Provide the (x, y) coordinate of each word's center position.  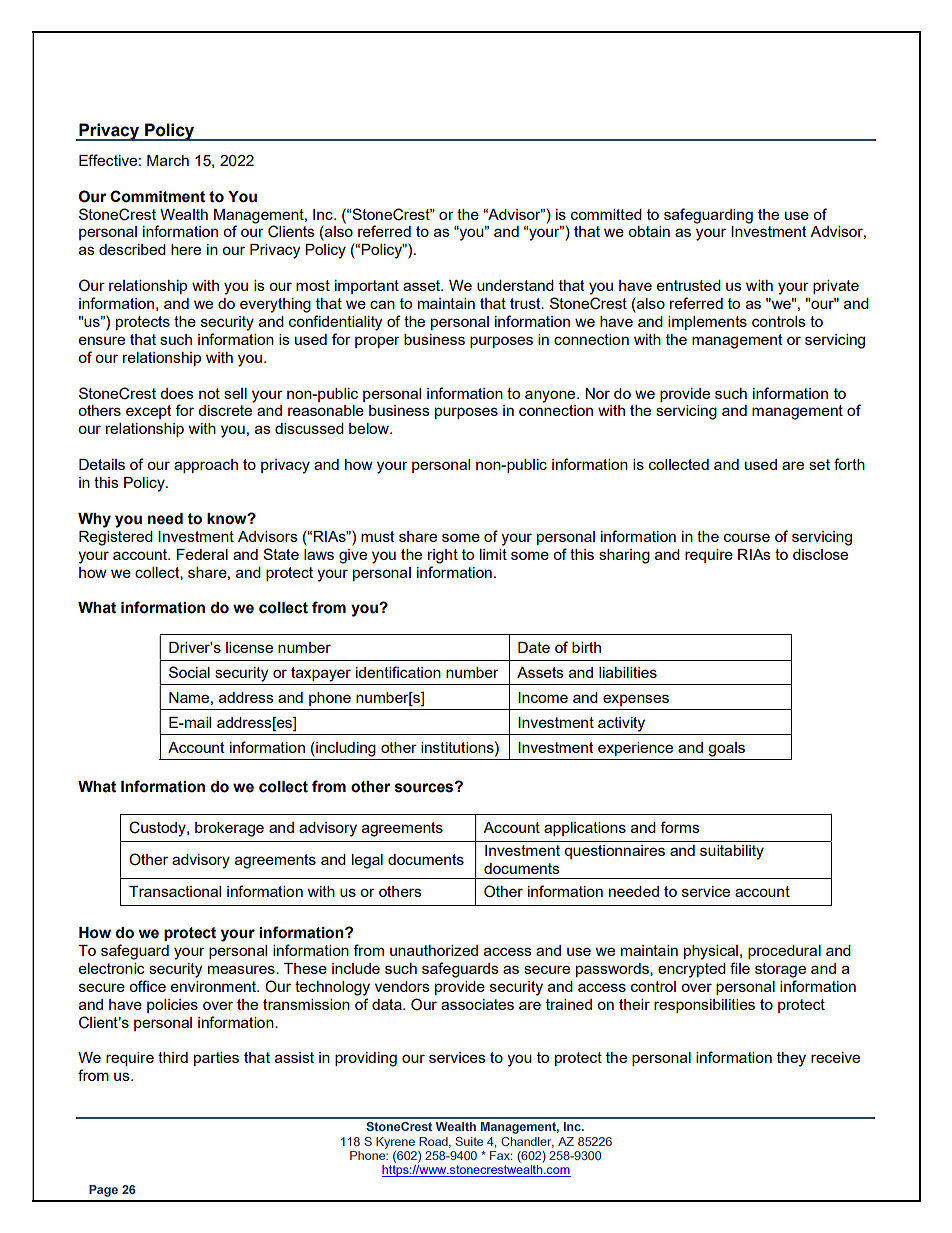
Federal (202, 554)
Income (543, 697)
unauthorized (434, 950)
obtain (649, 231)
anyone (551, 396)
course (747, 537)
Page (103, 1191)
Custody (158, 829)
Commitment (157, 196)
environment (214, 986)
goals (726, 749)
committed (606, 214)
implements (707, 323)
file (740, 968)
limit (493, 554)
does (177, 393)
